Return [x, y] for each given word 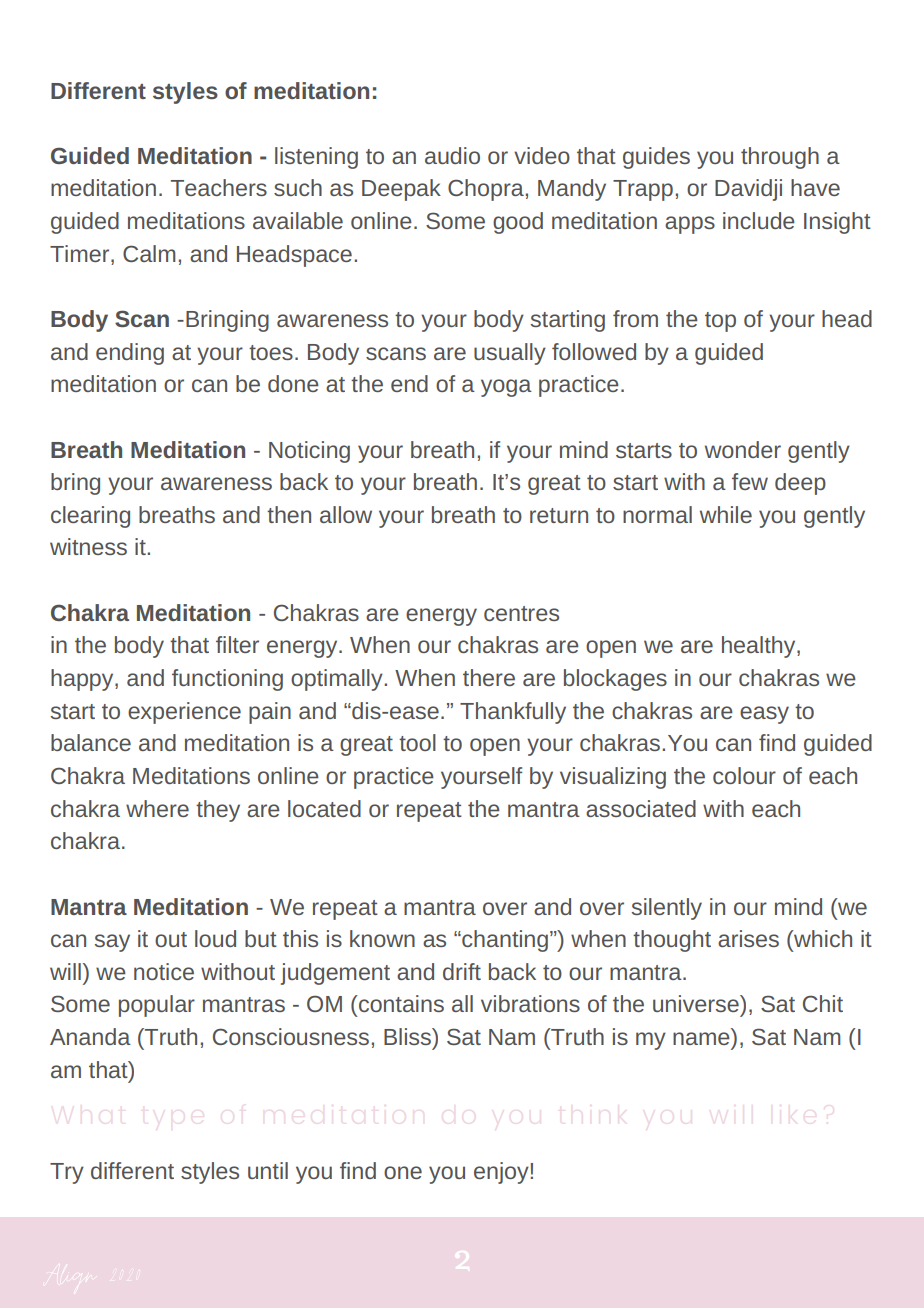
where [157, 808]
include [759, 220]
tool [417, 742]
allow [346, 514]
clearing [90, 517]
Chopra [486, 190]
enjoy [502, 1173]
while [726, 514]
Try [67, 1173]
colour [744, 775]
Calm [149, 253]
